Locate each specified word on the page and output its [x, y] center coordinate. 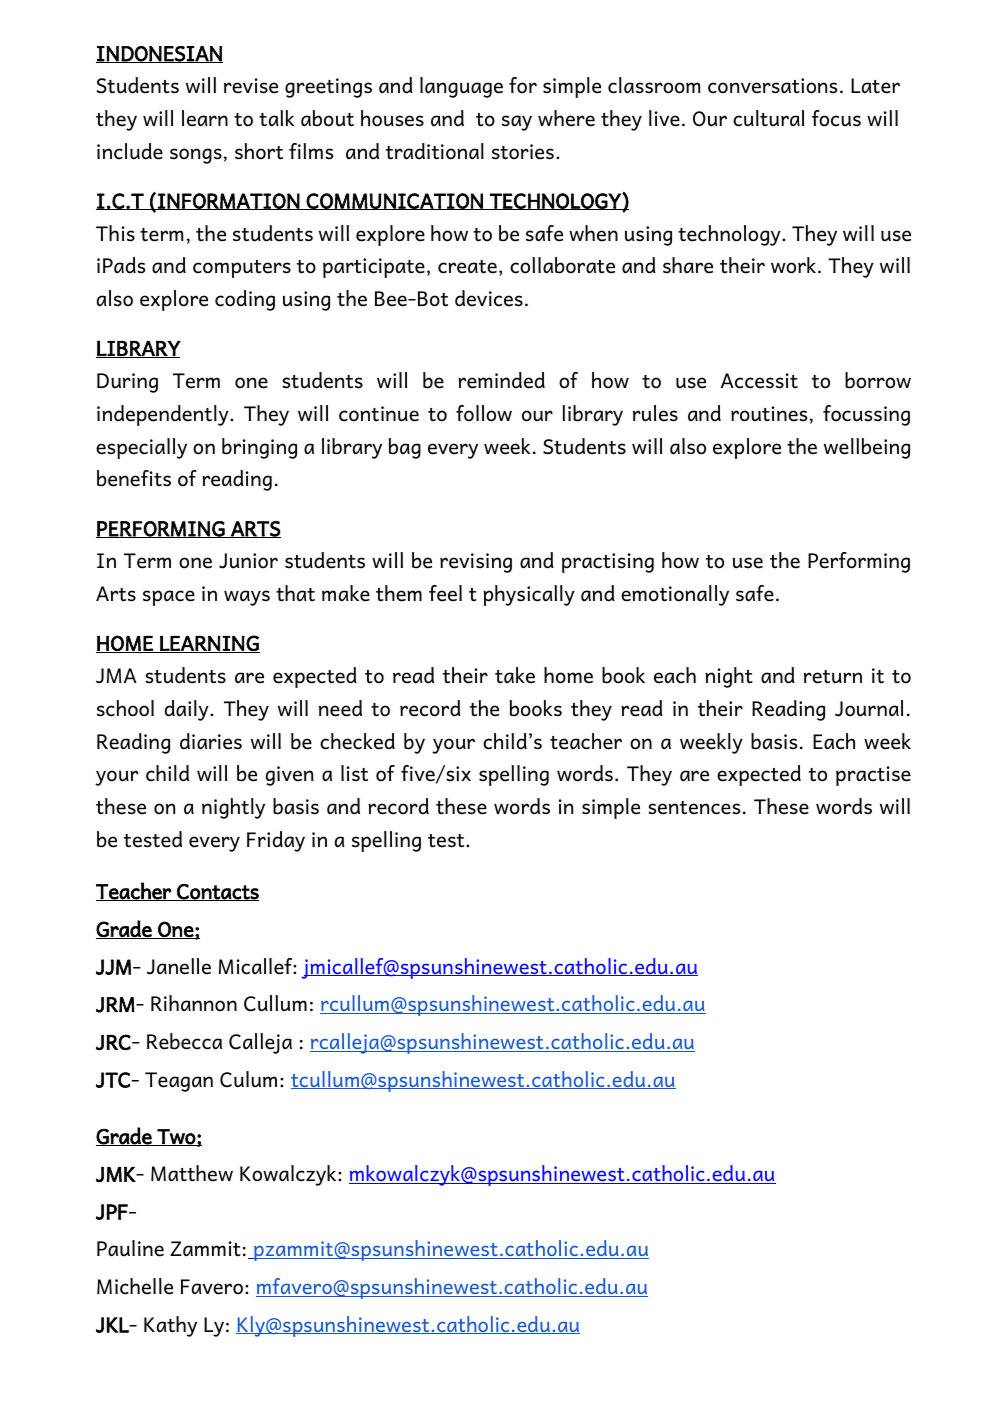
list [354, 773]
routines [769, 414]
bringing [259, 448]
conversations [772, 86]
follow [484, 413]
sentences [694, 808]
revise [251, 86]
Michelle [135, 1286]
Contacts [217, 892]
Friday [276, 841]
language [461, 87]
